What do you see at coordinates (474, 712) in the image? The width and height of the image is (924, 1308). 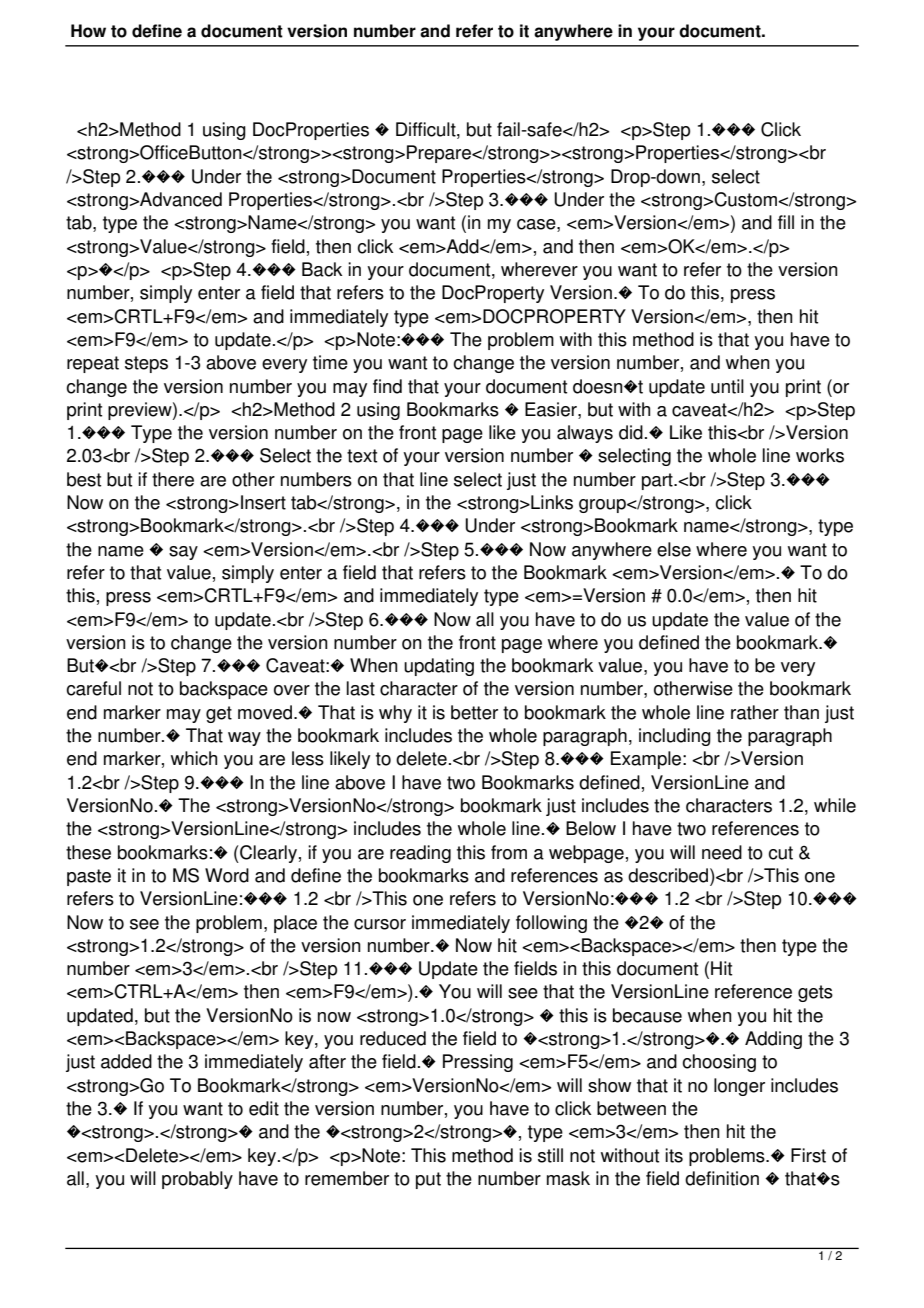 I see `better` at bounding box center [474, 712].
